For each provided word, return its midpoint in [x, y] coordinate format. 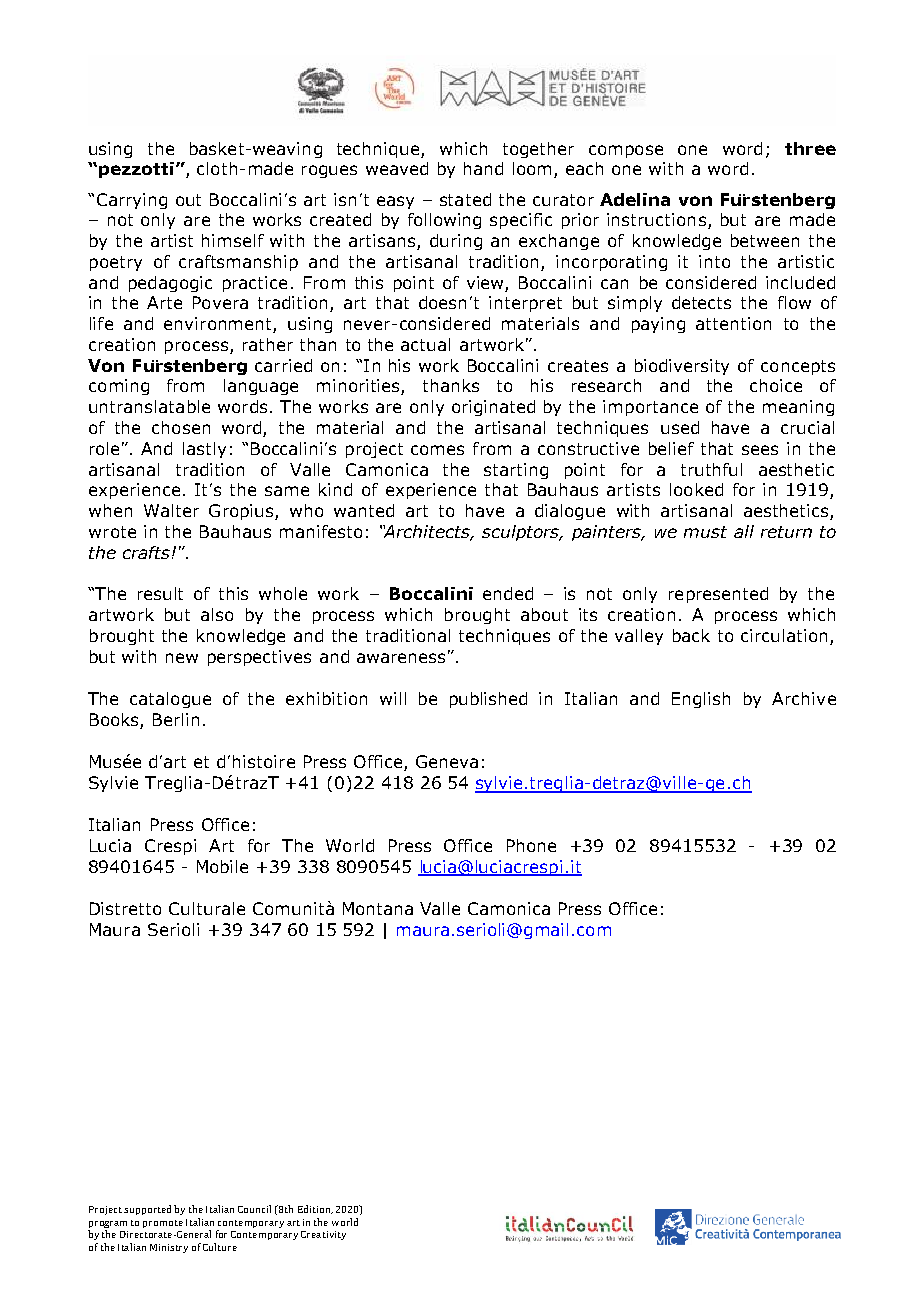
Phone [531, 845]
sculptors [522, 533]
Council [254, 1209]
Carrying [132, 201]
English [701, 700]
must [705, 532]
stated [465, 199]
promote [163, 1224]
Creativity [323, 1235]
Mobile [222, 866]
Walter [171, 510]
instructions [658, 221]
